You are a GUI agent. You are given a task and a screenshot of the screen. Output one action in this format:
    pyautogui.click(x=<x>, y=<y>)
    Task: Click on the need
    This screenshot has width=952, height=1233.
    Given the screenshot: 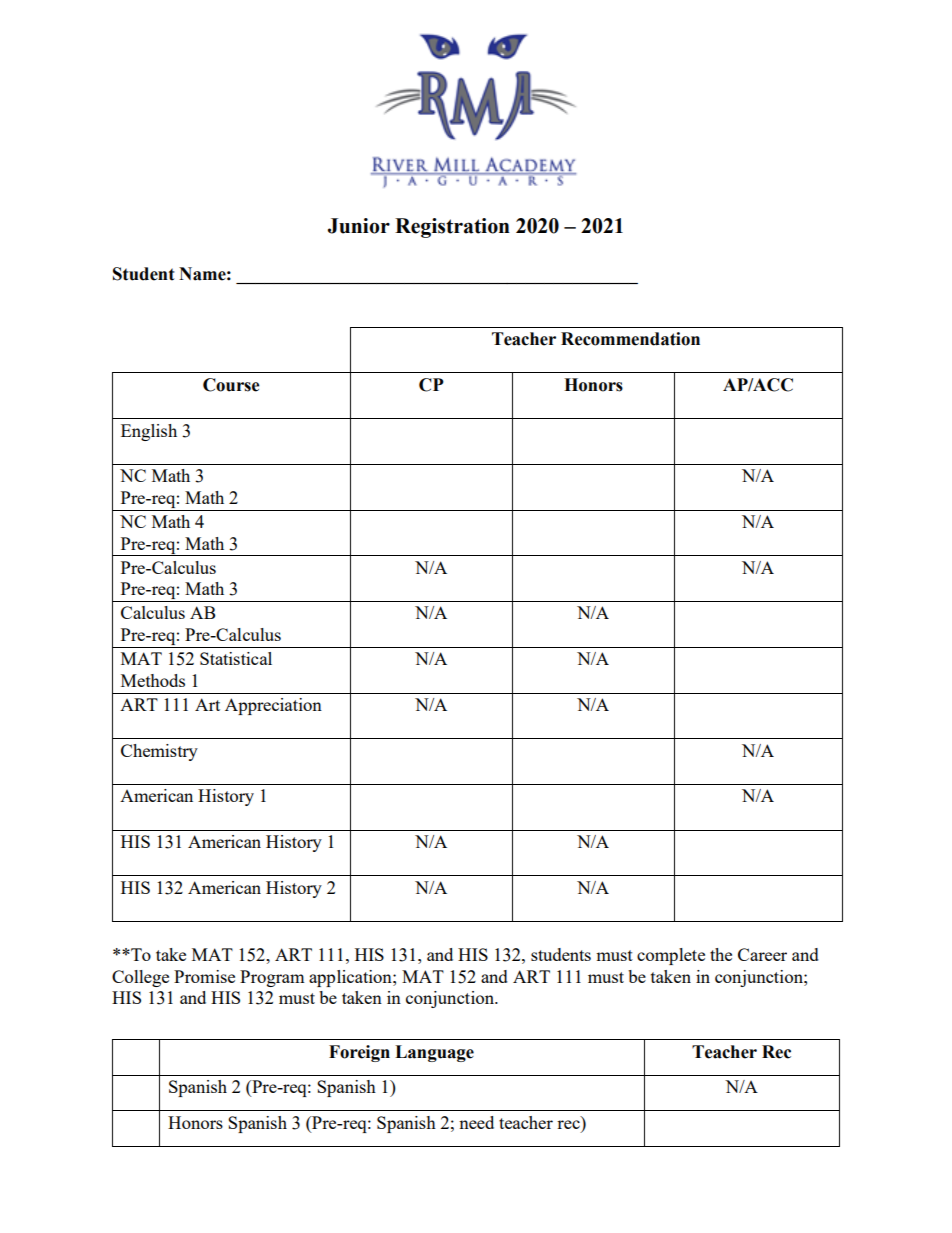 What is the action you would take?
    pyautogui.click(x=476, y=1122)
